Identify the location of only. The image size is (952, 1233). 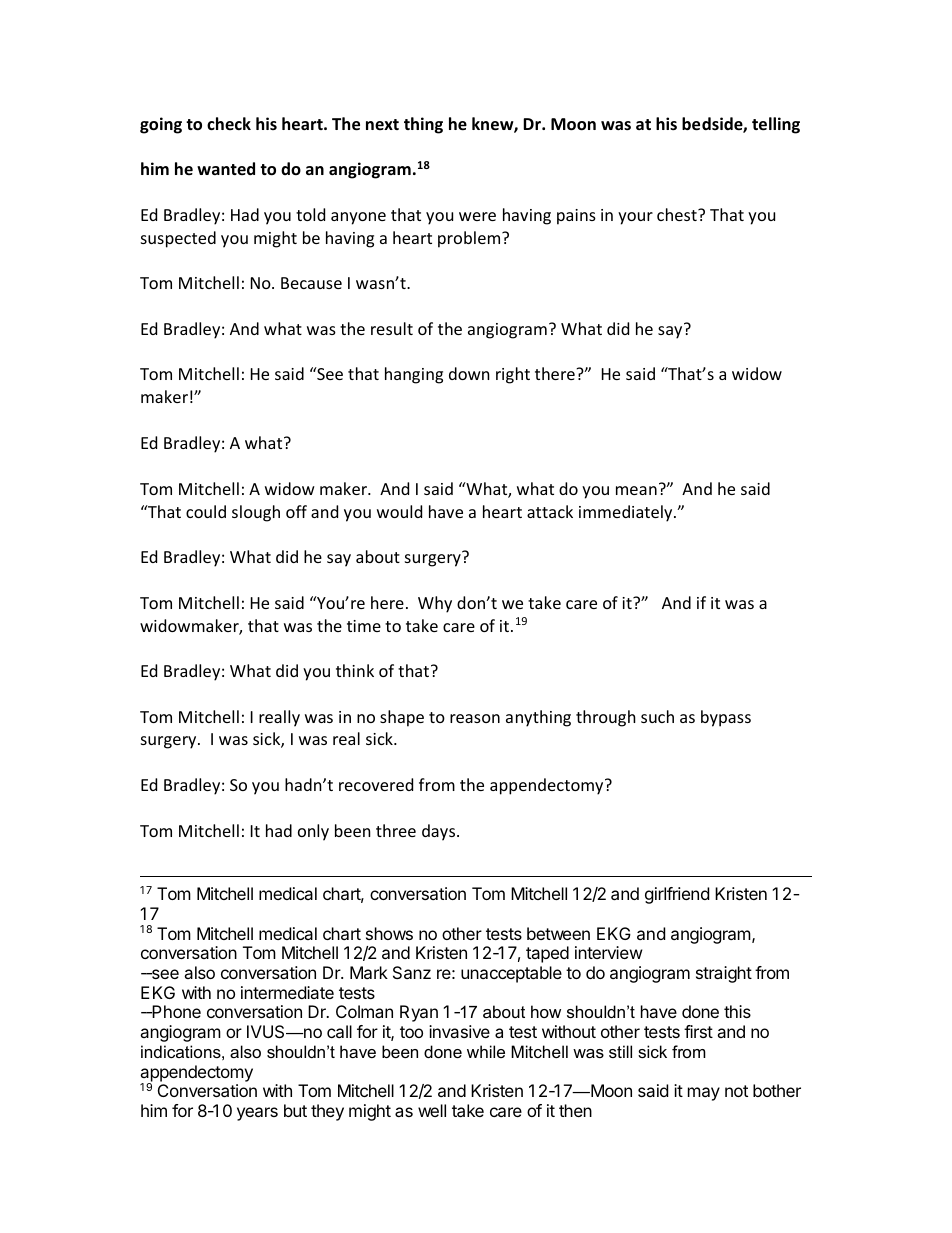
(313, 832).
